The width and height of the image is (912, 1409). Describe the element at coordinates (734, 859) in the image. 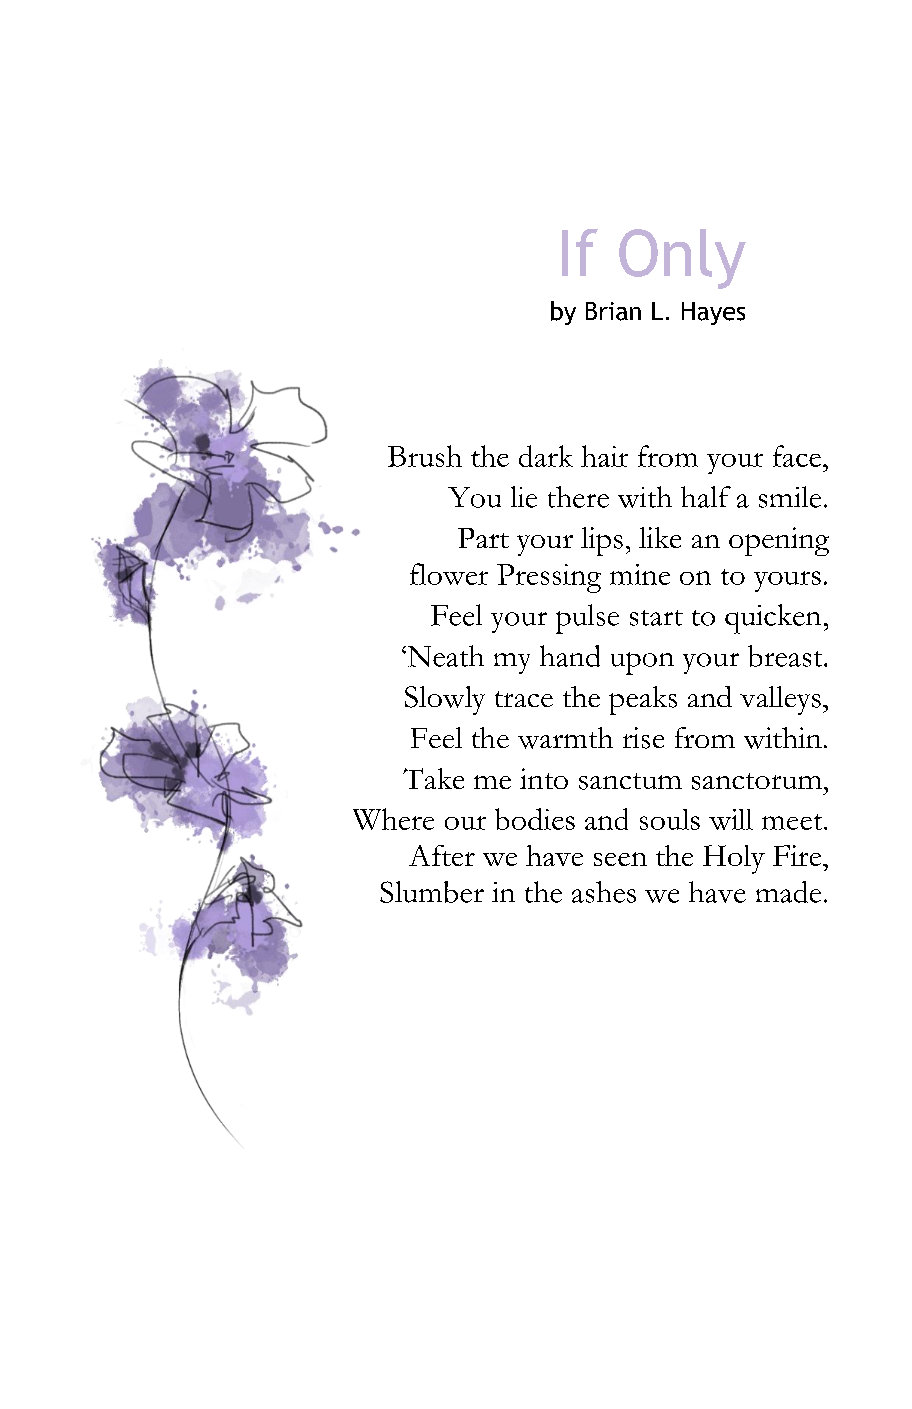

I see `Holy` at that location.
